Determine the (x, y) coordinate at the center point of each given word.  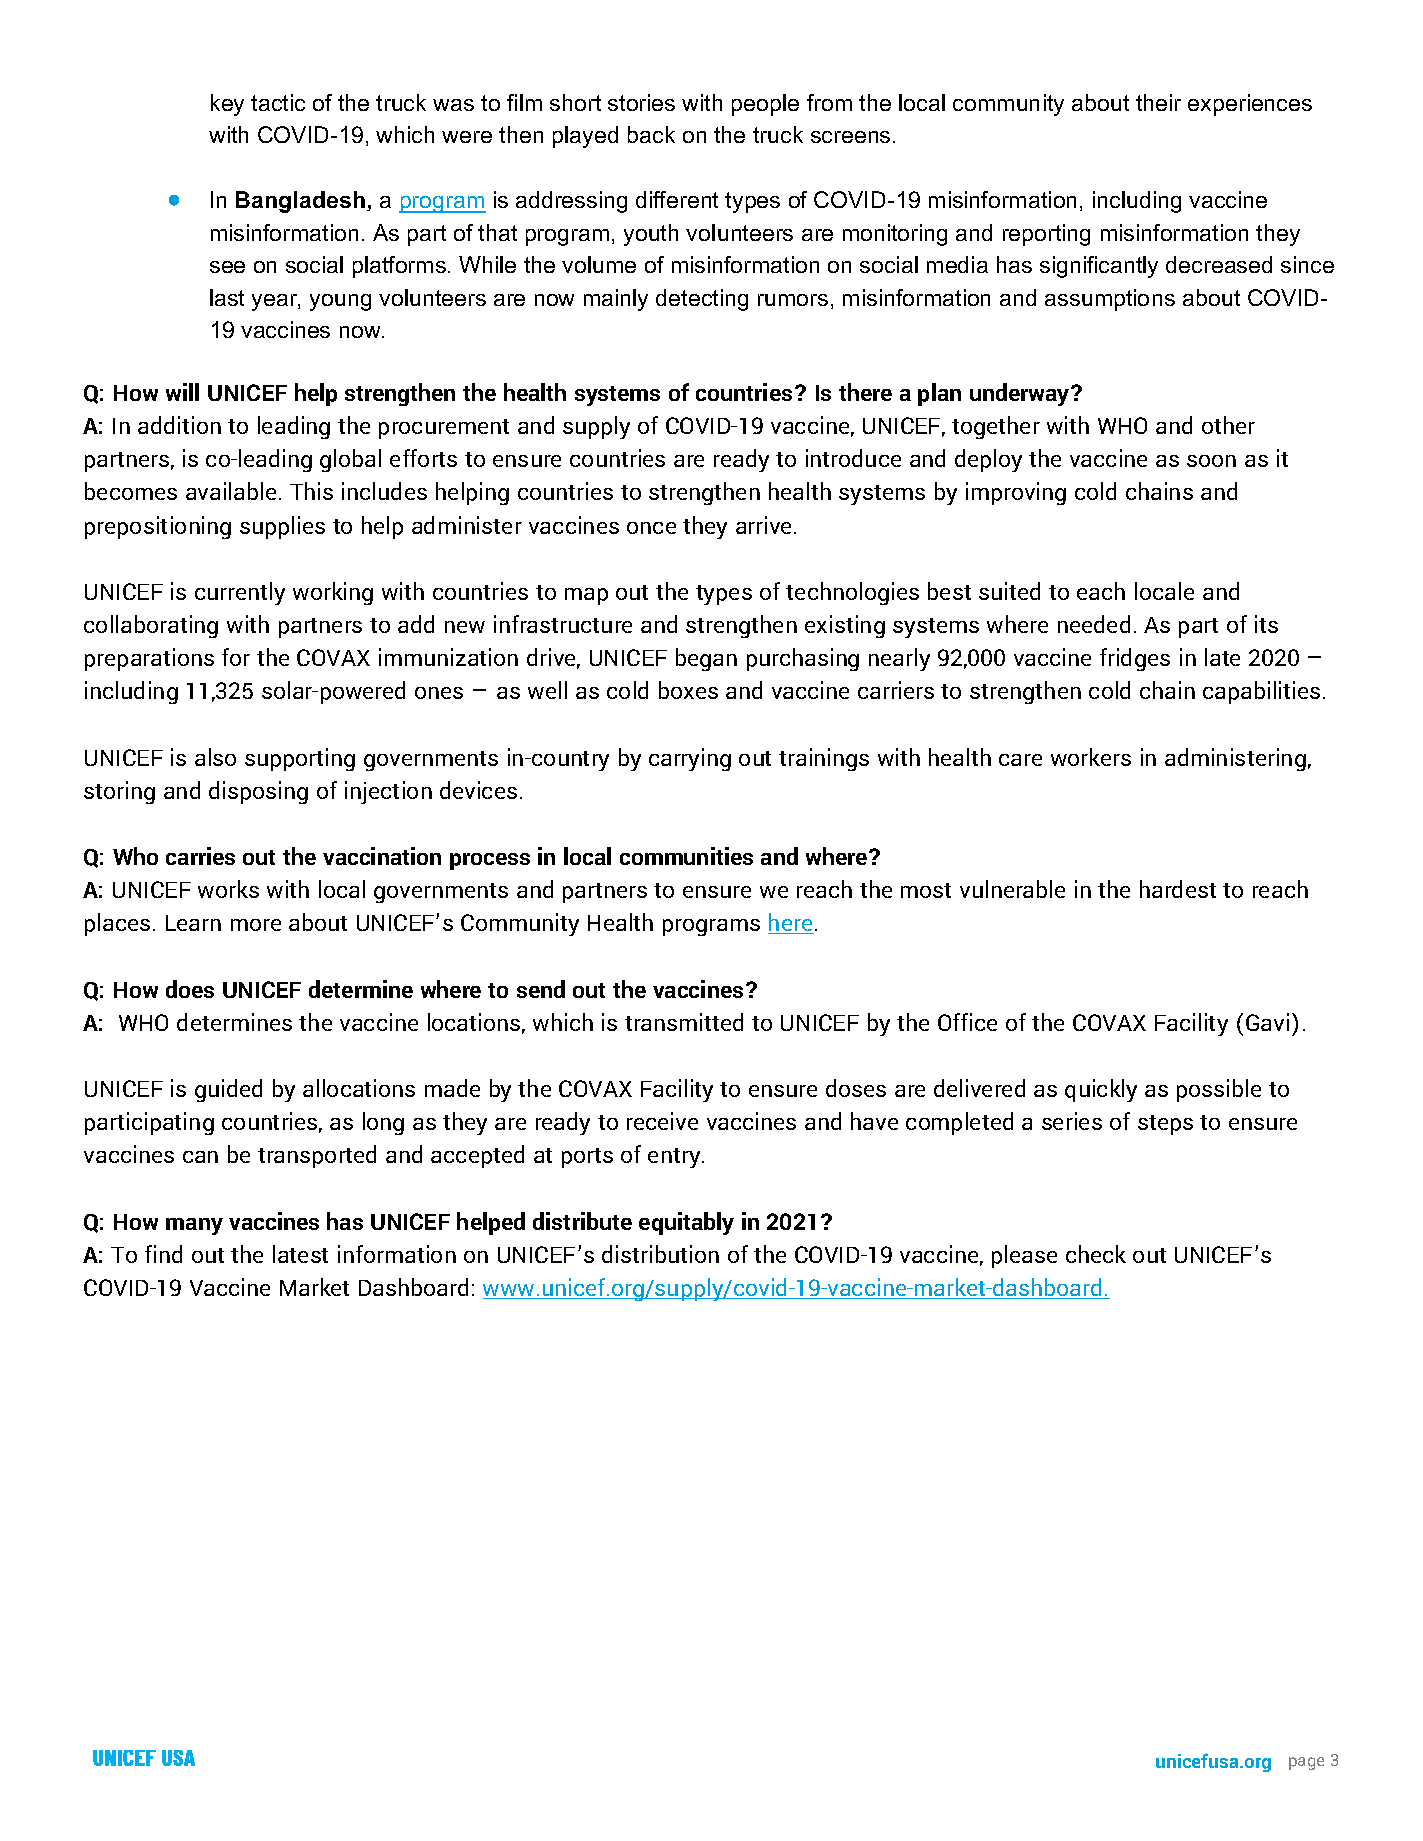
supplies (282, 527)
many (194, 1226)
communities (686, 856)
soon (1211, 461)
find (163, 1254)
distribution (660, 1254)
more (256, 925)
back (651, 134)
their (1158, 102)
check (1096, 1254)
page (1306, 1763)
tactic (278, 102)
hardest (1178, 889)
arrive (765, 525)
